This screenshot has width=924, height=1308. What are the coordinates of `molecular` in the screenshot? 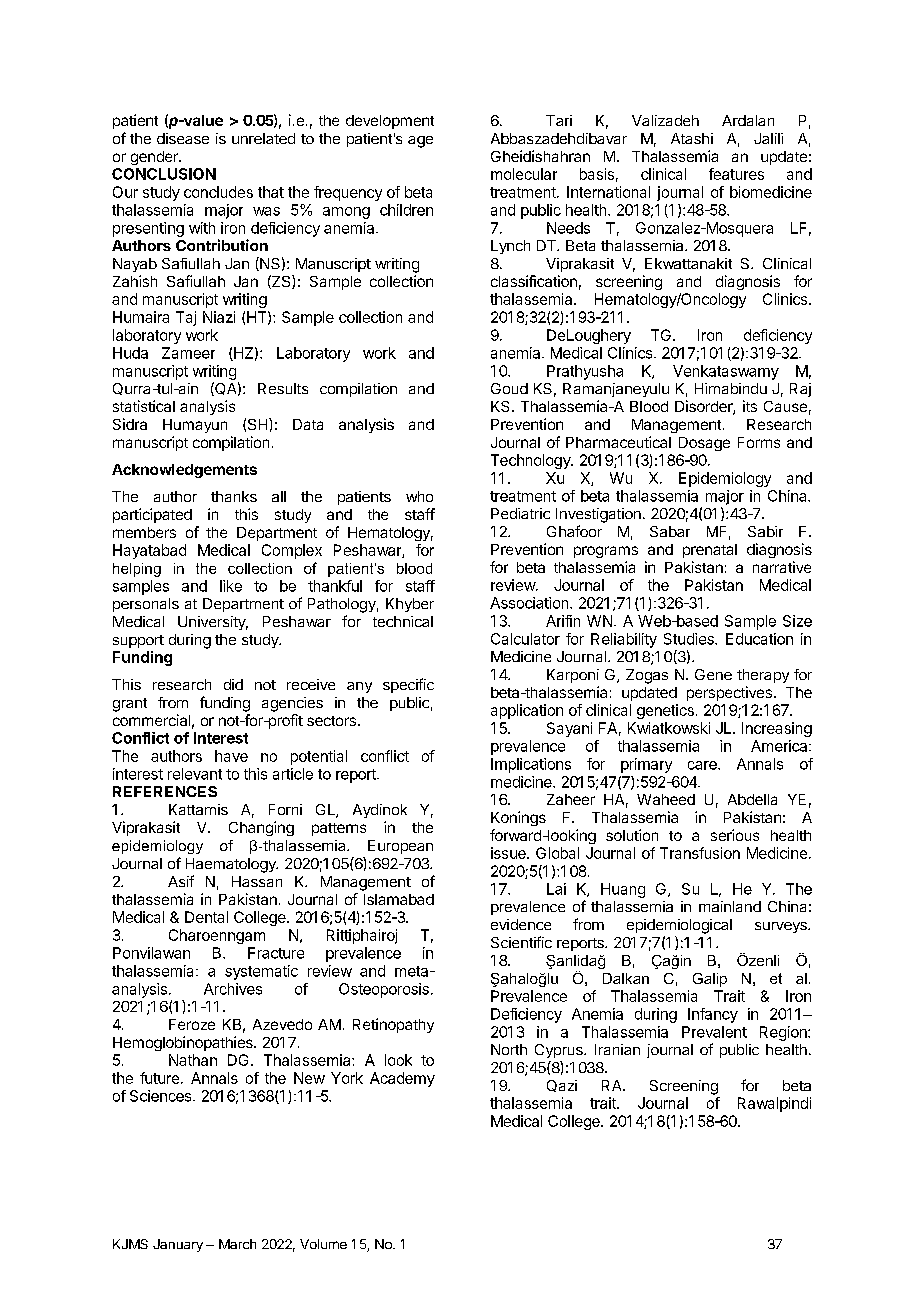 It's located at (524, 174).
